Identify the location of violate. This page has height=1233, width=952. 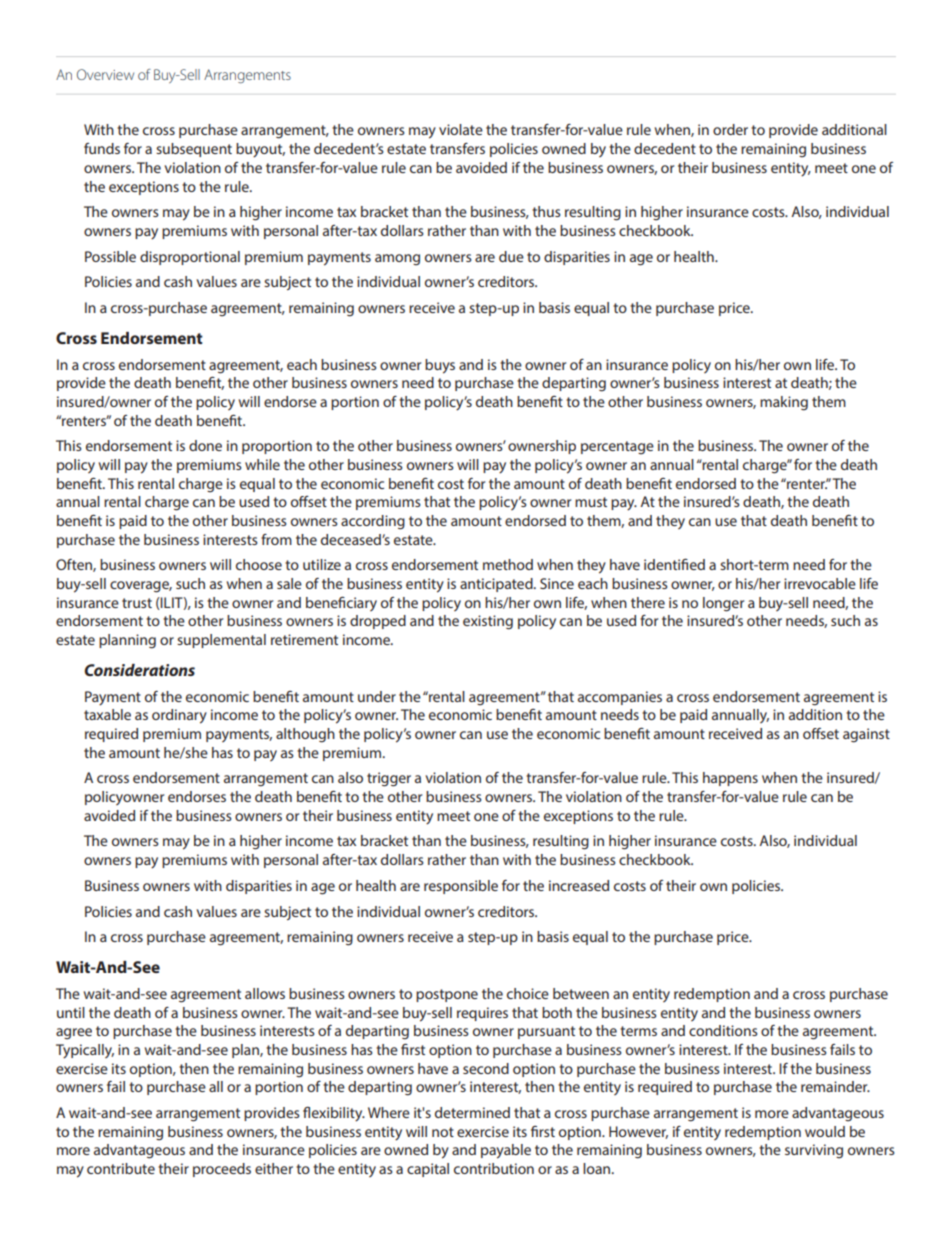
(461, 129).
